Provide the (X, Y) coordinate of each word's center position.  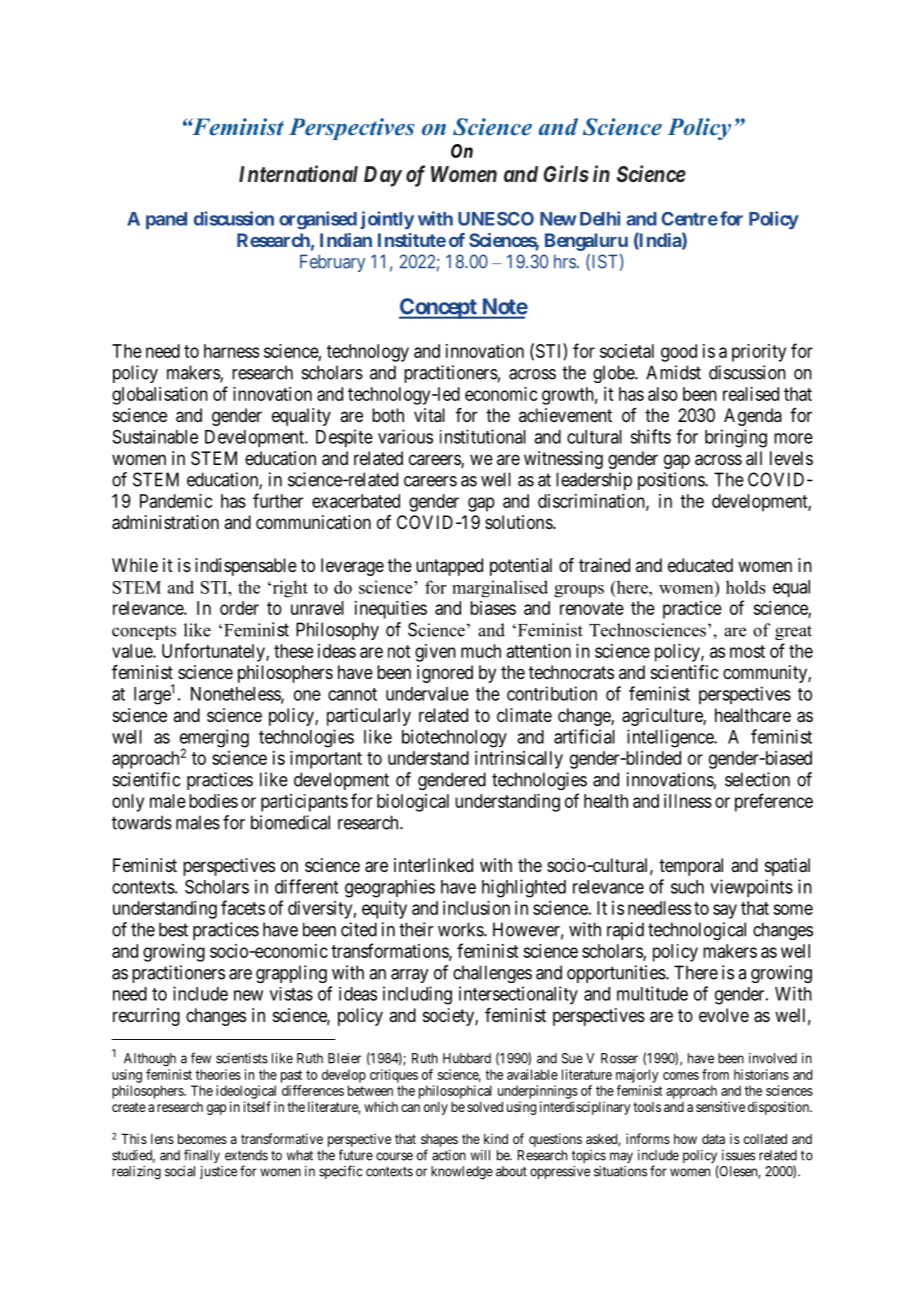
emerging (214, 739)
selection (757, 779)
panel (166, 220)
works (461, 929)
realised (751, 394)
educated (700, 565)
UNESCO (496, 219)
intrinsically (519, 760)
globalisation (160, 396)
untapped (449, 567)
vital (429, 415)
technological (697, 931)
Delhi (600, 218)
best (173, 929)
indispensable (246, 567)
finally (202, 1156)
